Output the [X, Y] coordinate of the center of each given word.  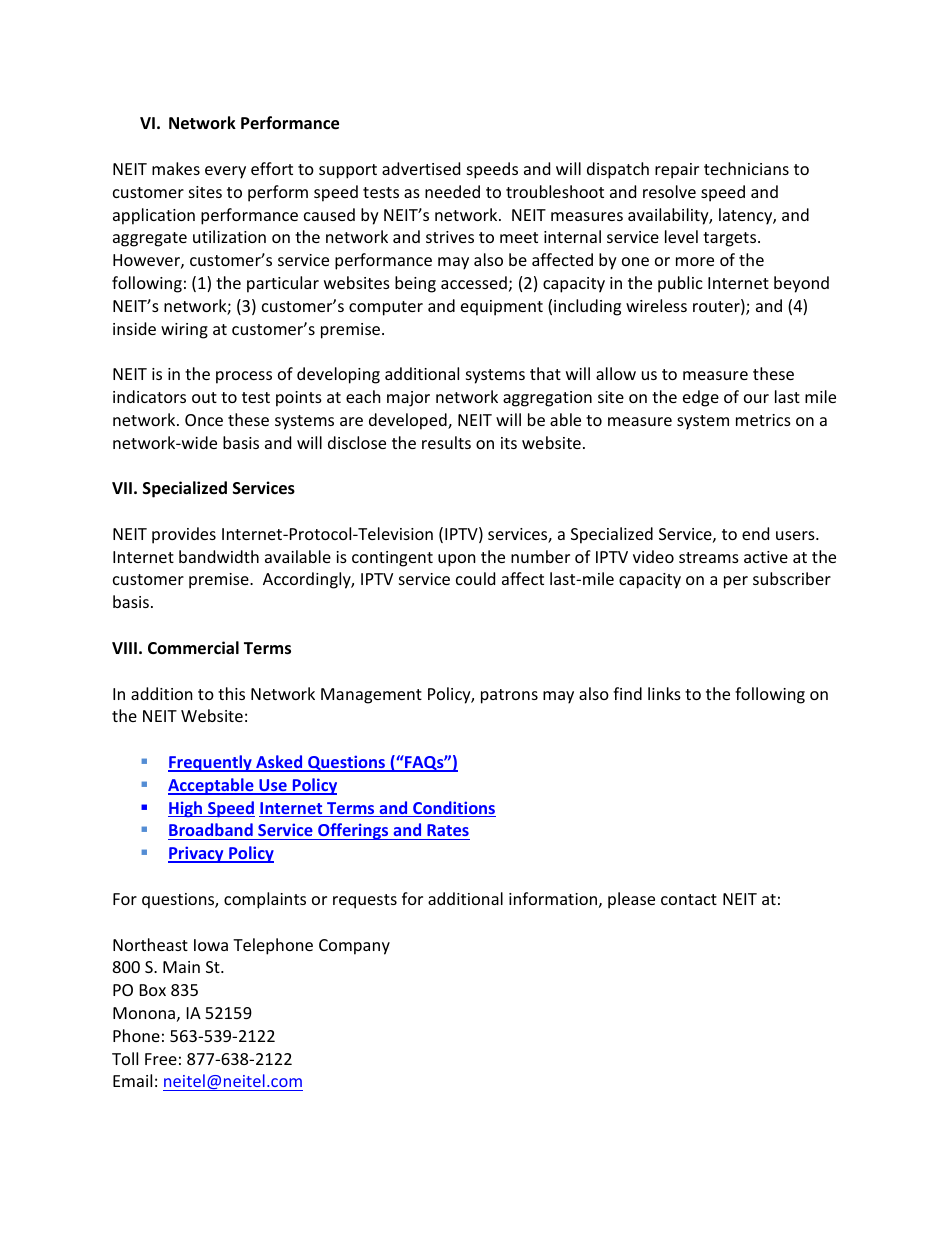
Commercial [193, 648]
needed [452, 191]
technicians [746, 168]
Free [161, 1059]
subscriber [792, 578]
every [225, 172]
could [475, 578]
